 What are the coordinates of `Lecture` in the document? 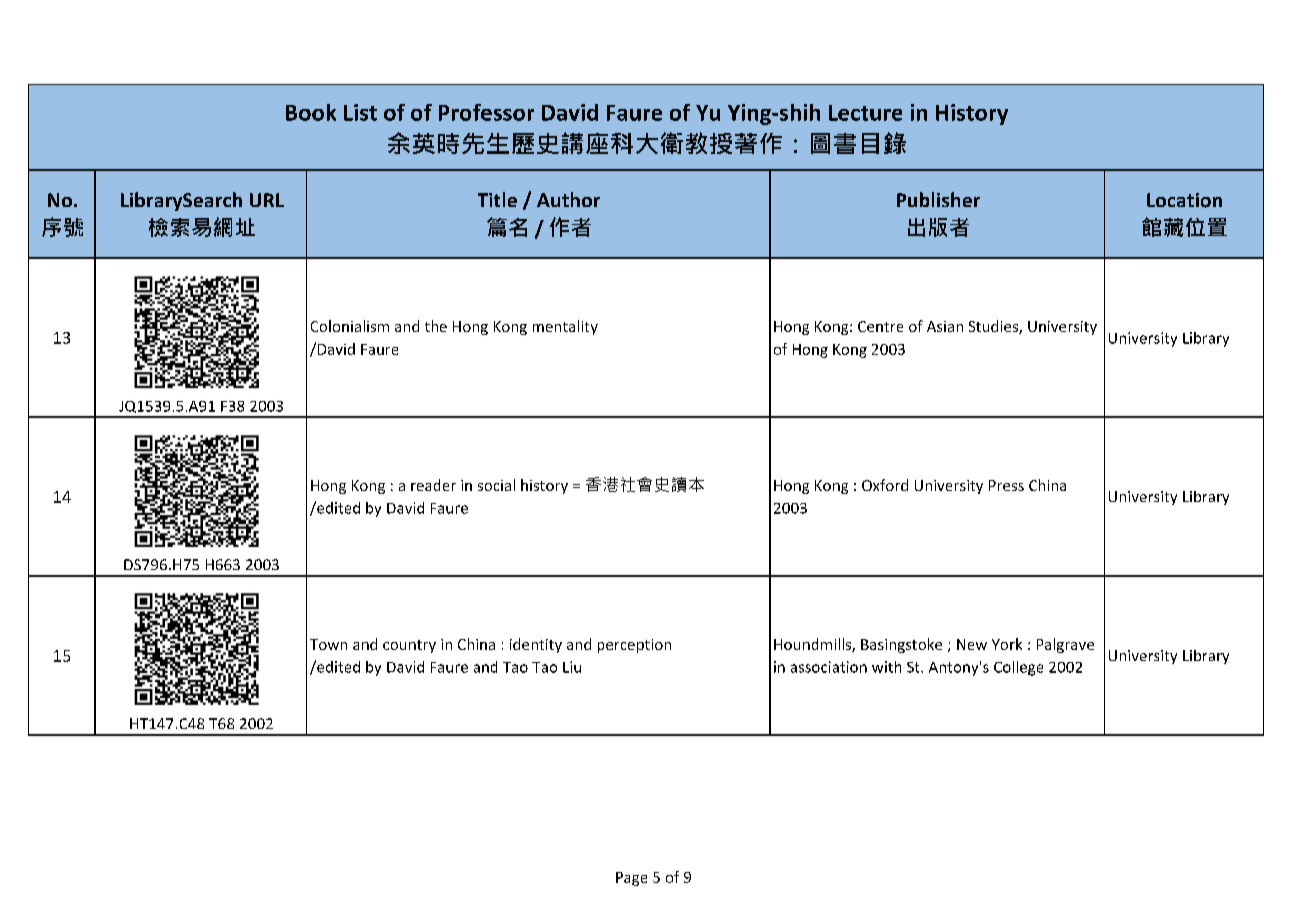 It's located at (865, 113).
